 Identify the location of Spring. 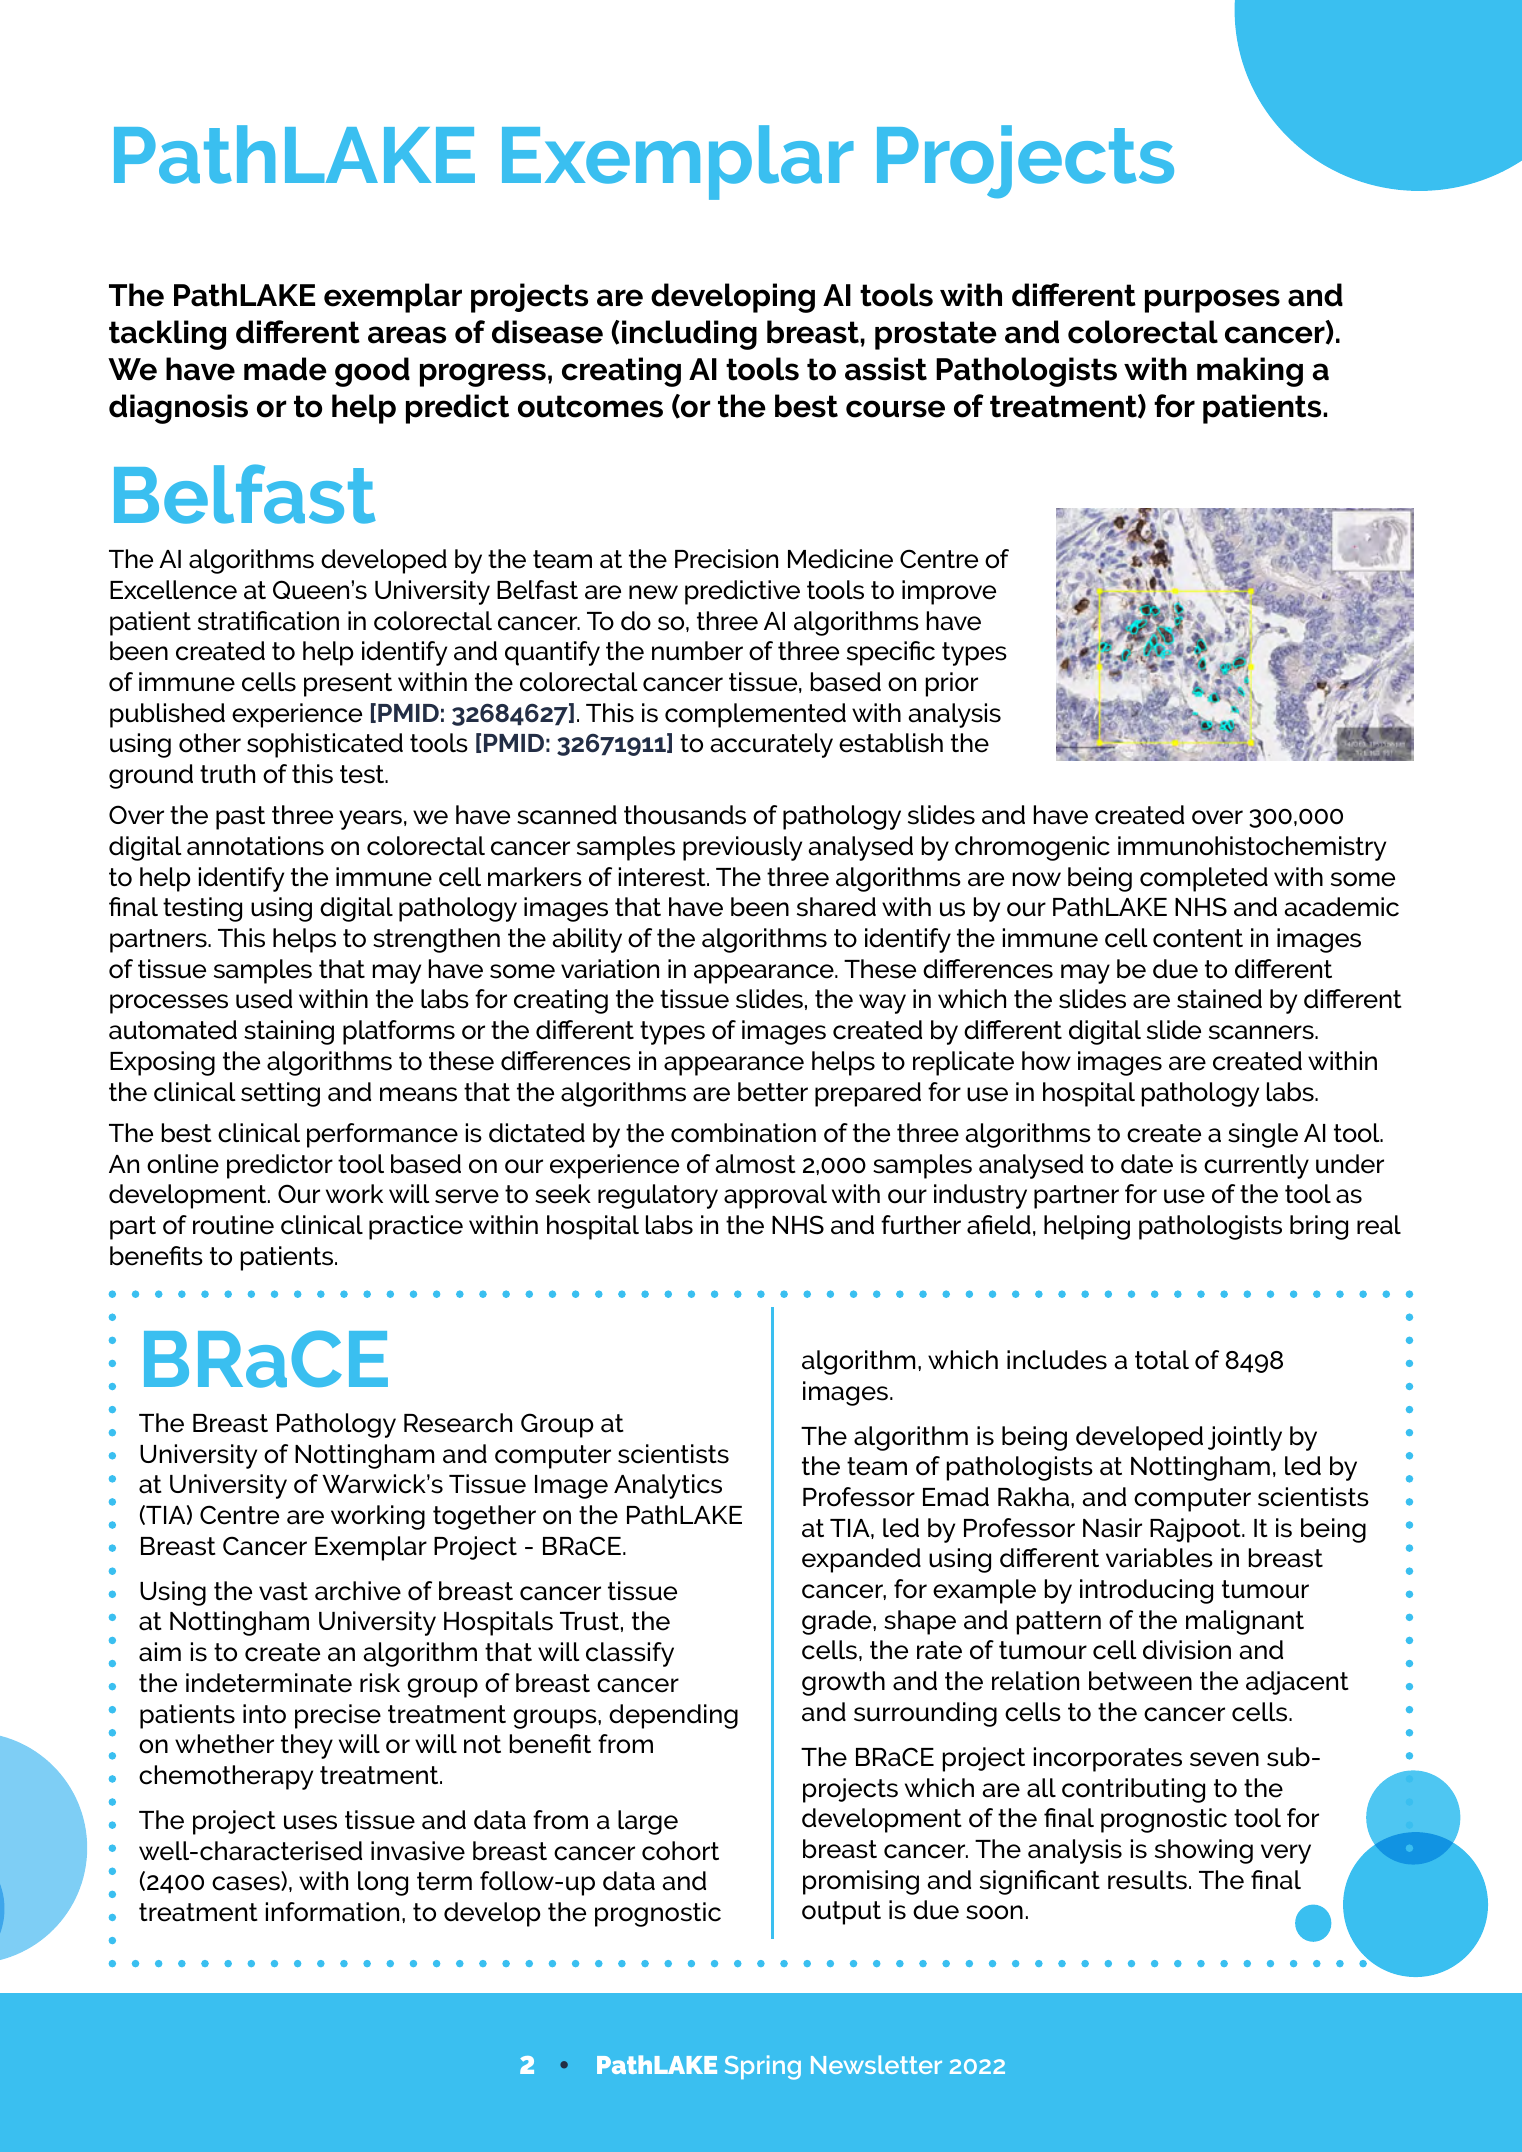
(763, 2067).
